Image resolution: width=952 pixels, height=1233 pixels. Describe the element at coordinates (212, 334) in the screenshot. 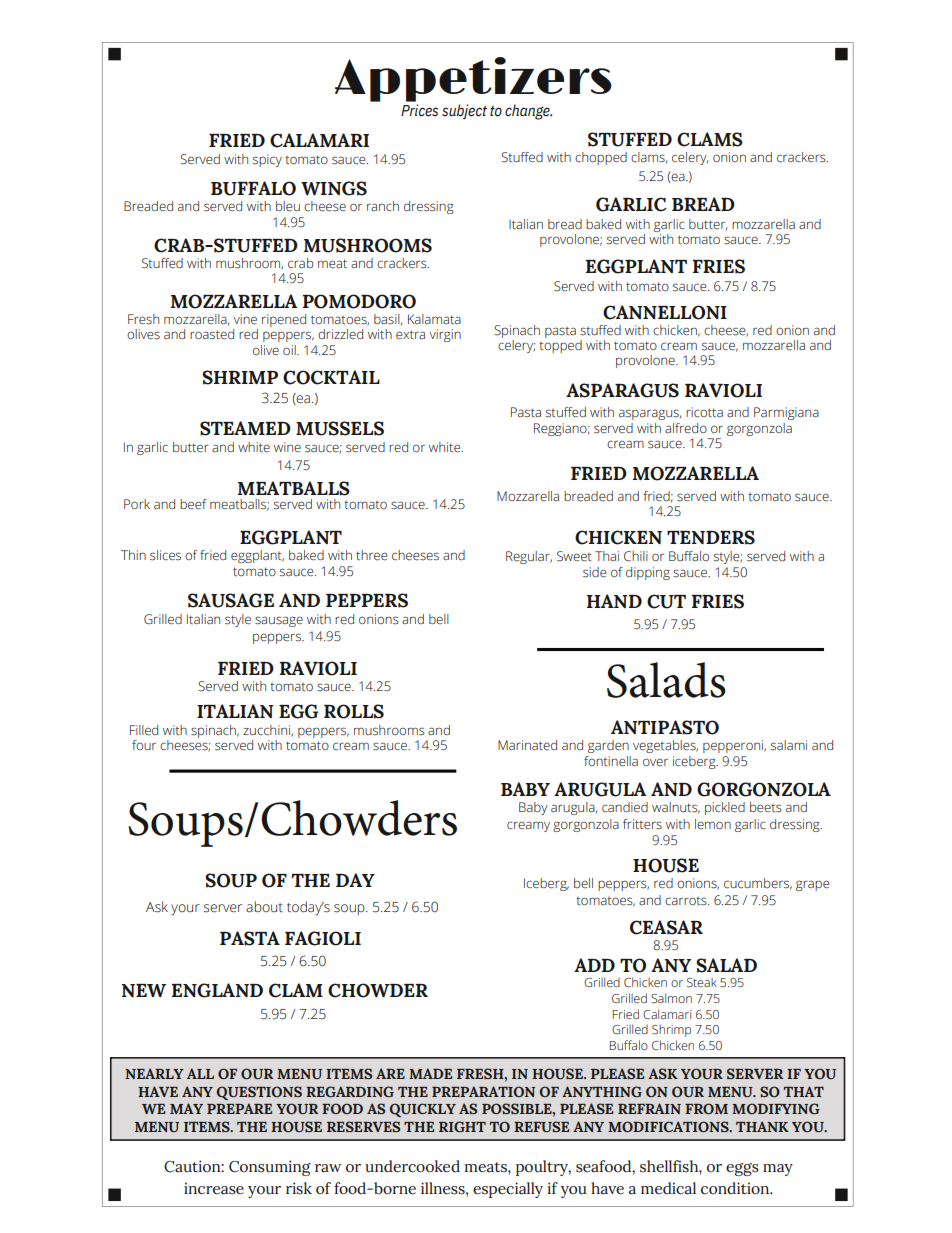

I see `roasted` at that location.
